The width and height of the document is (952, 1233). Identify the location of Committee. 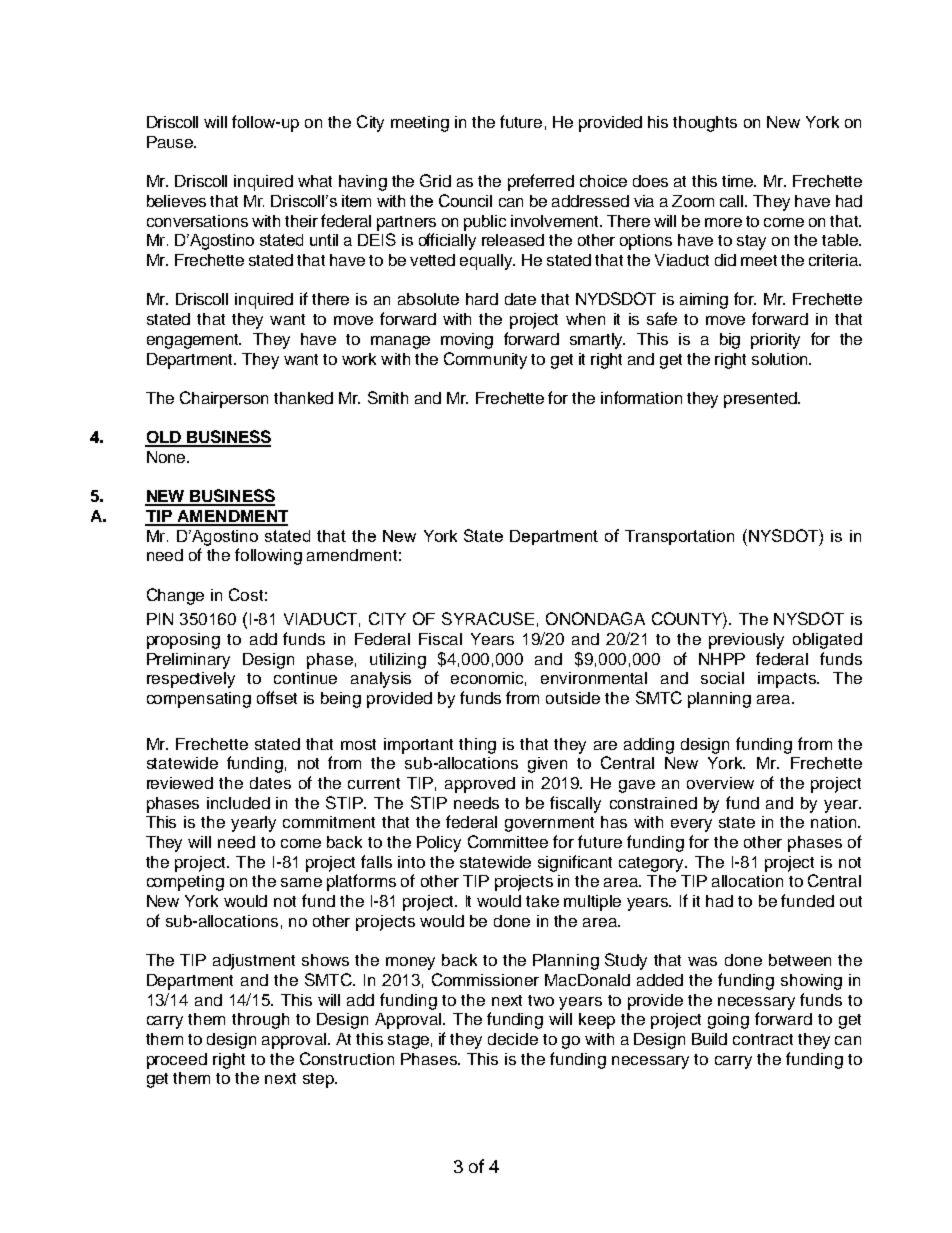
(508, 841).
